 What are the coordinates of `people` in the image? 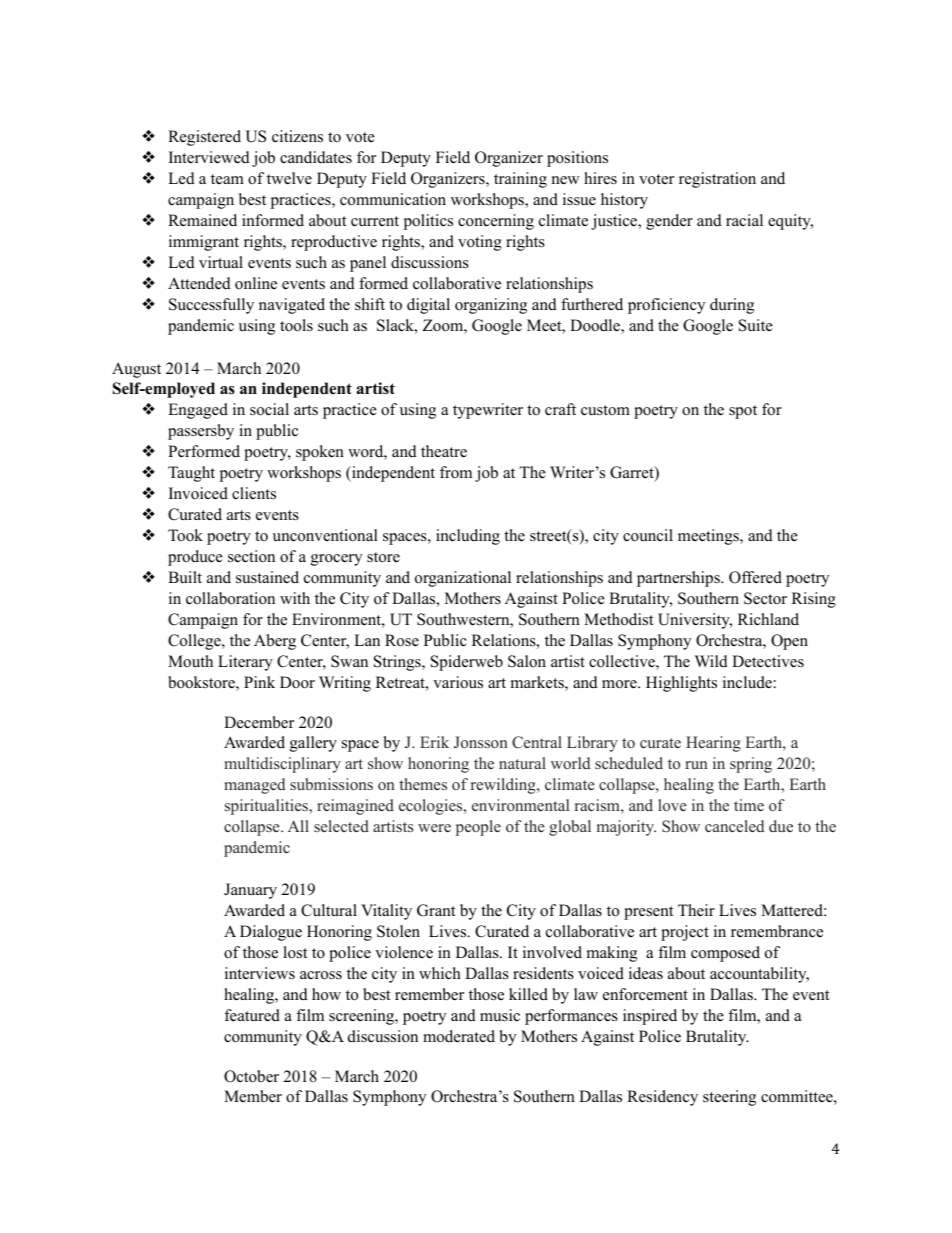 It's located at (478, 828).
